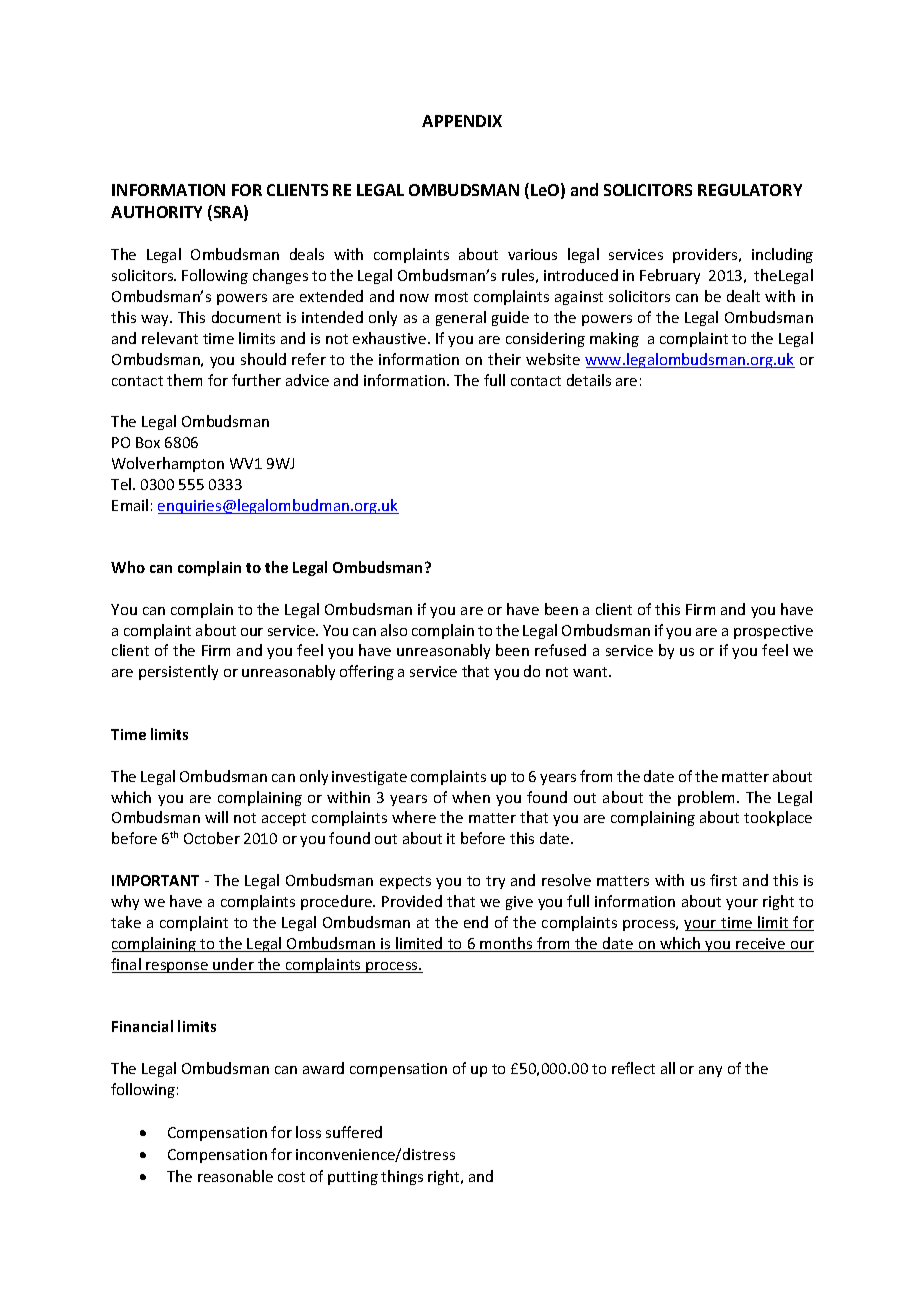 The width and height of the screenshot is (924, 1308). Describe the element at coordinates (471, 797) in the screenshot. I see `when` at that location.
